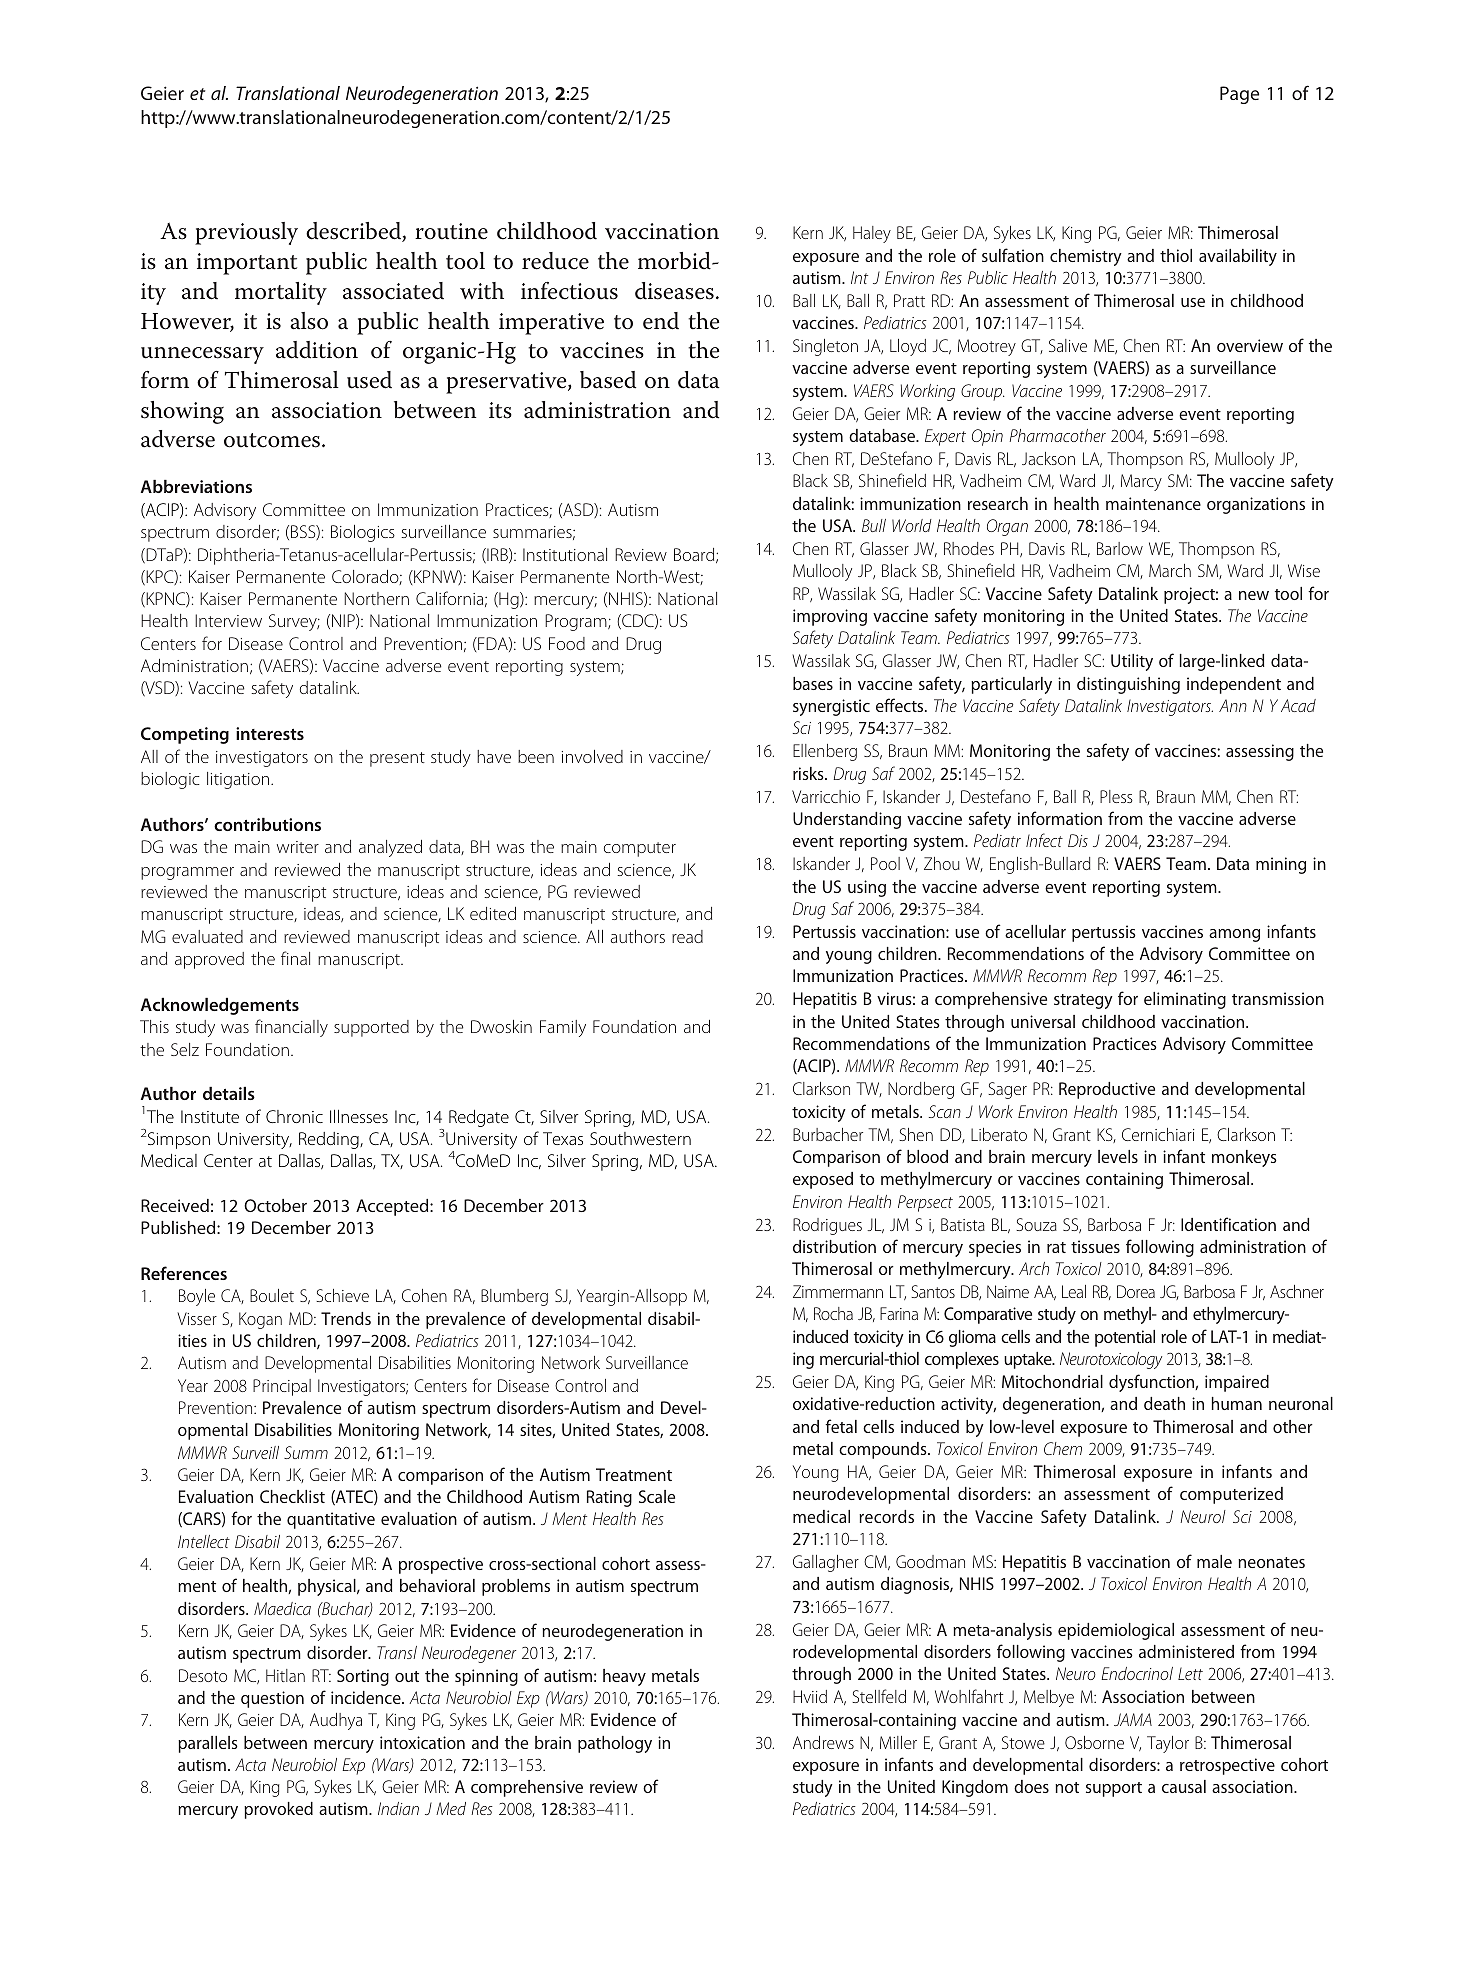 This page has height=1967, width=1475. I want to click on October, so click(275, 1205).
